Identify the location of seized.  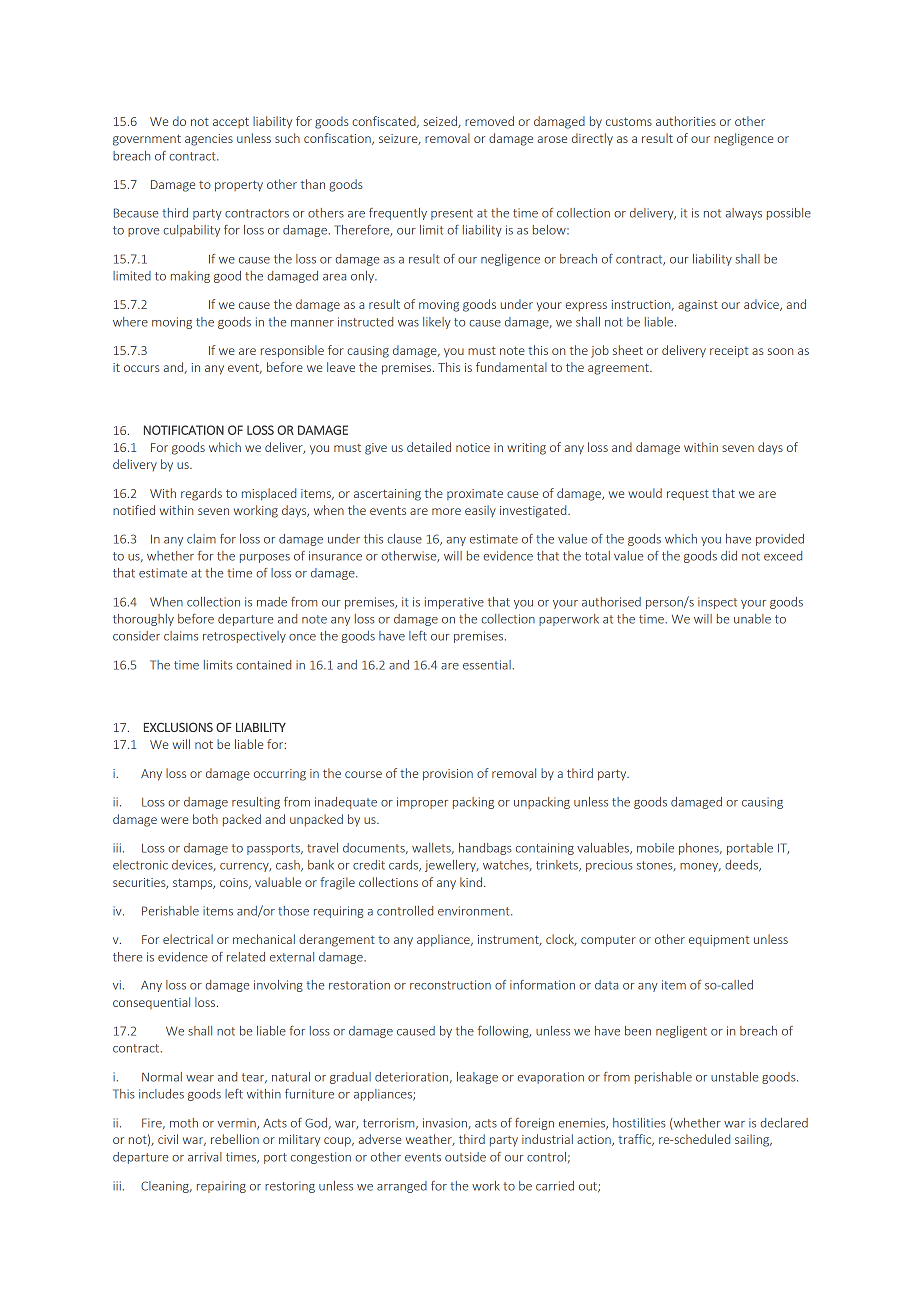
(441, 122).
